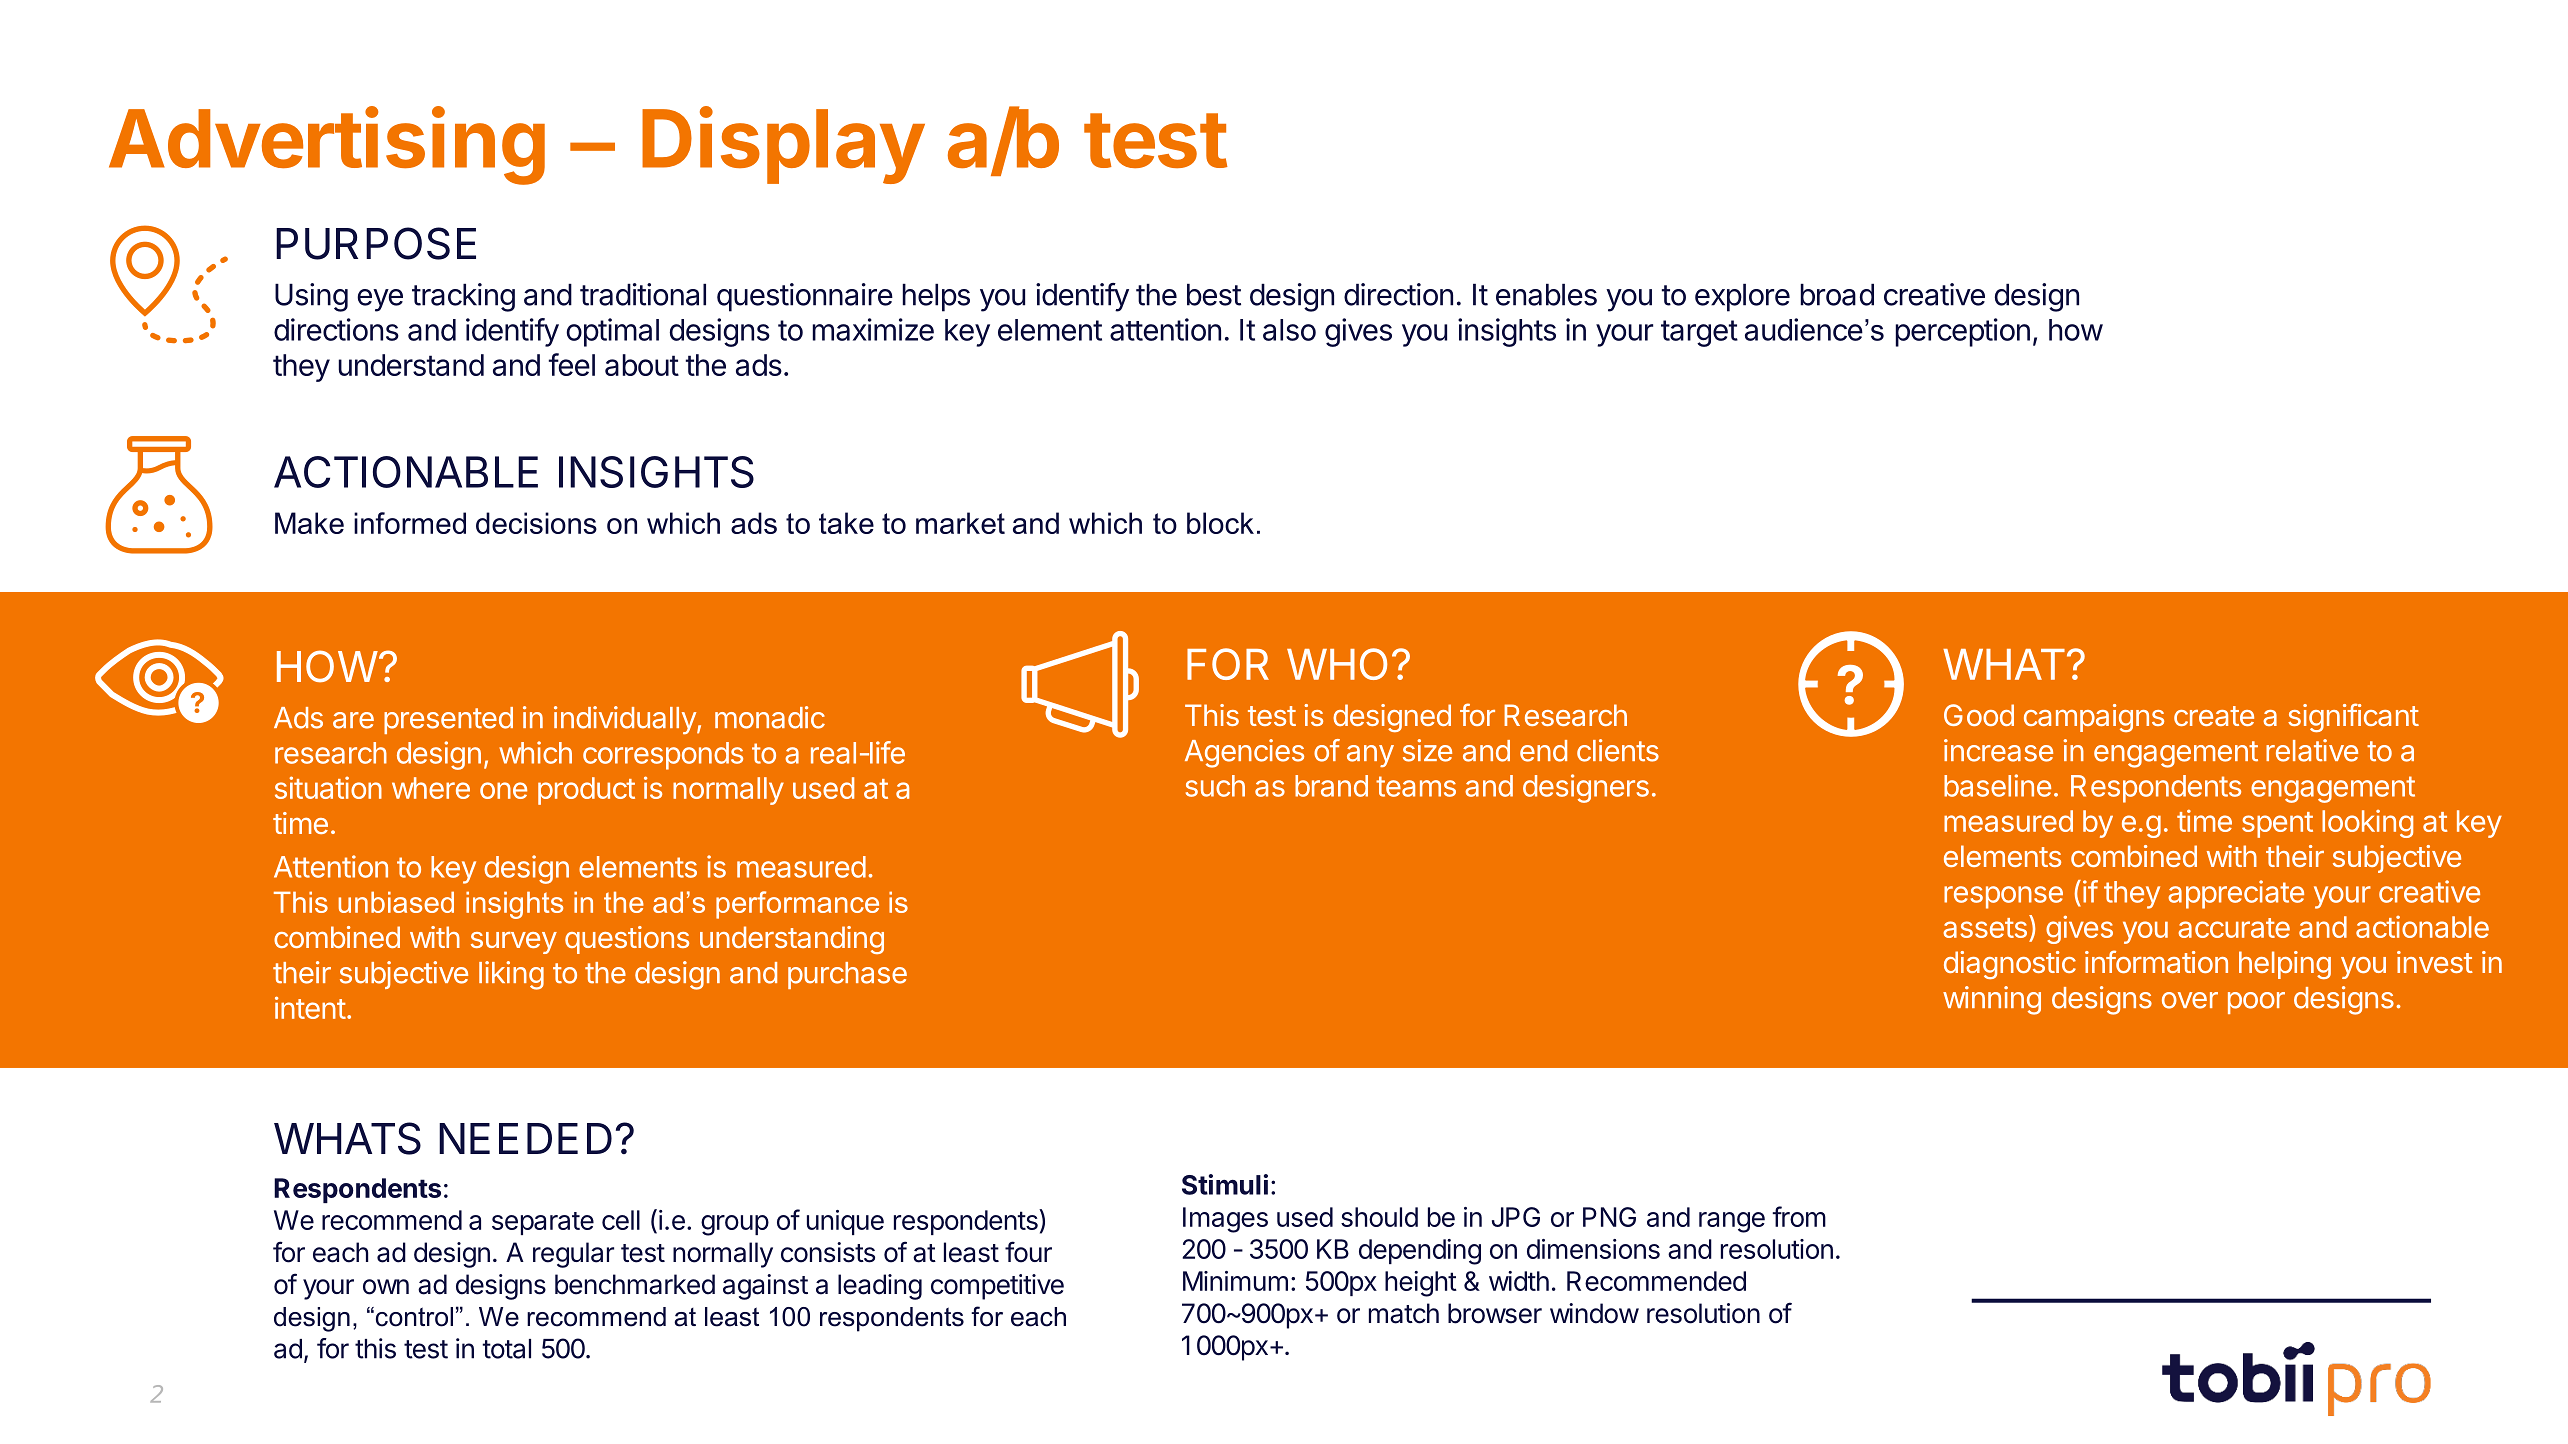 The height and width of the document is (1444, 2568). What do you see at coordinates (1370, 756) in the document?
I see `any` at bounding box center [1370, 756].
